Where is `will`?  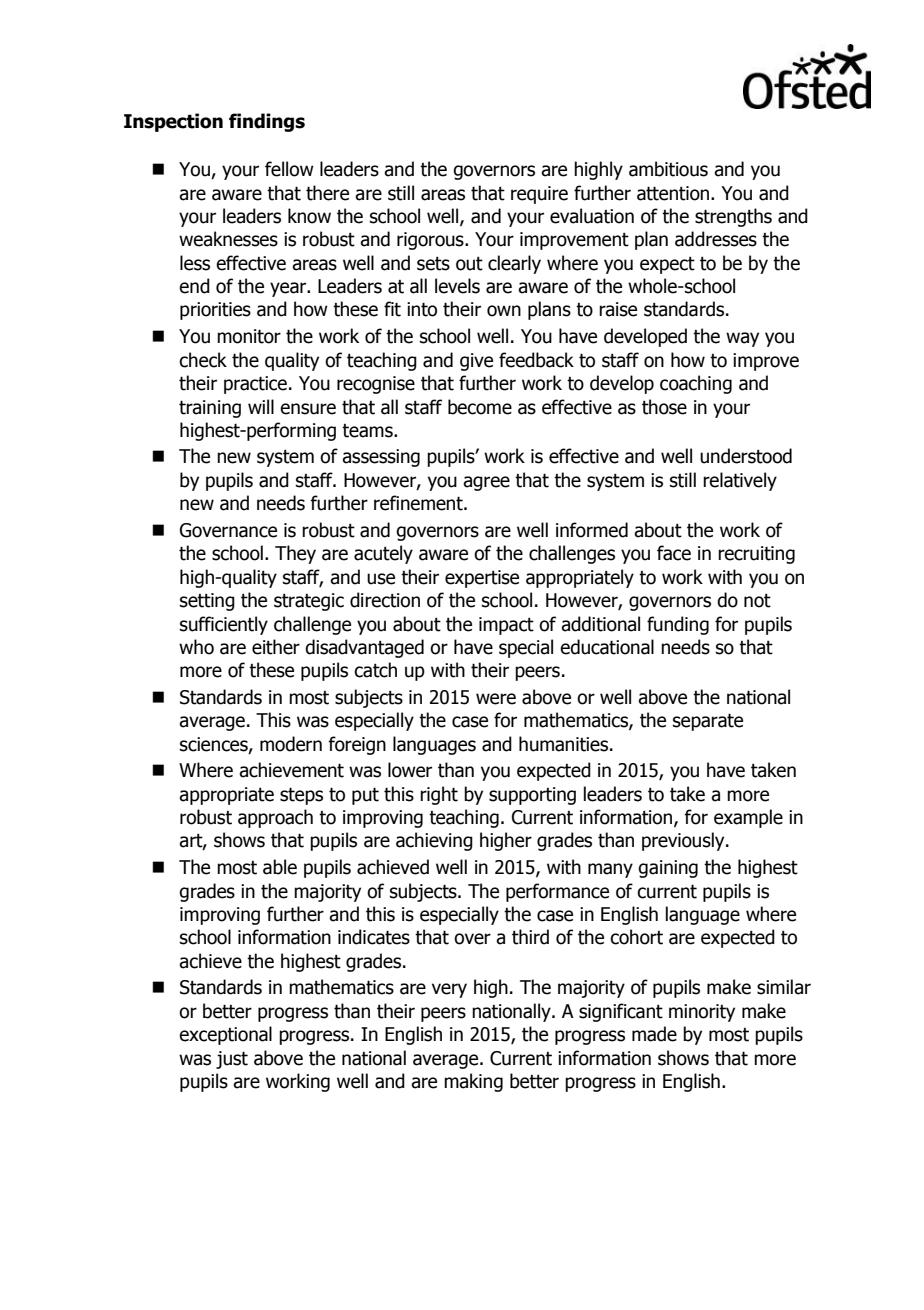 will is located at coordinates (261, 406).
